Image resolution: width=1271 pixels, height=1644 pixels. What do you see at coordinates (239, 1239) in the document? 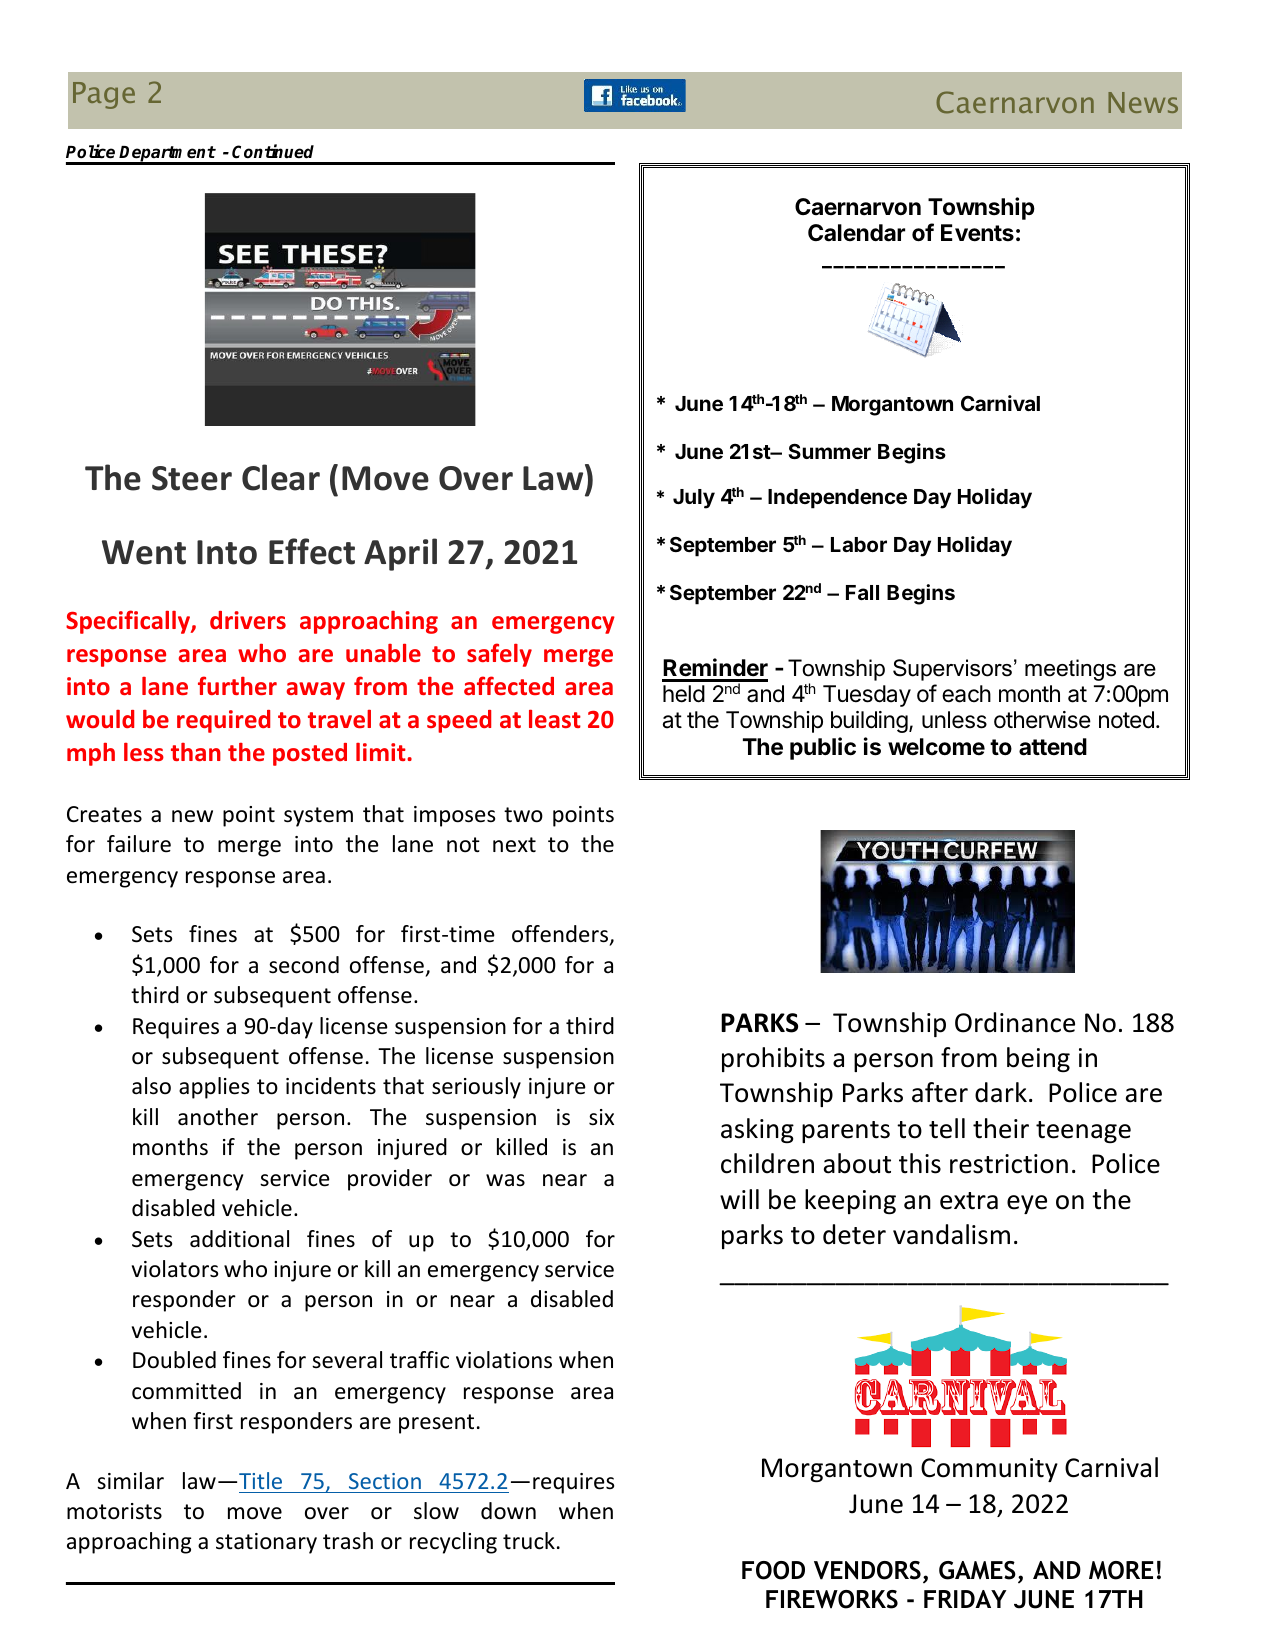
I see `additional` at bounding box center [239, 1239].
